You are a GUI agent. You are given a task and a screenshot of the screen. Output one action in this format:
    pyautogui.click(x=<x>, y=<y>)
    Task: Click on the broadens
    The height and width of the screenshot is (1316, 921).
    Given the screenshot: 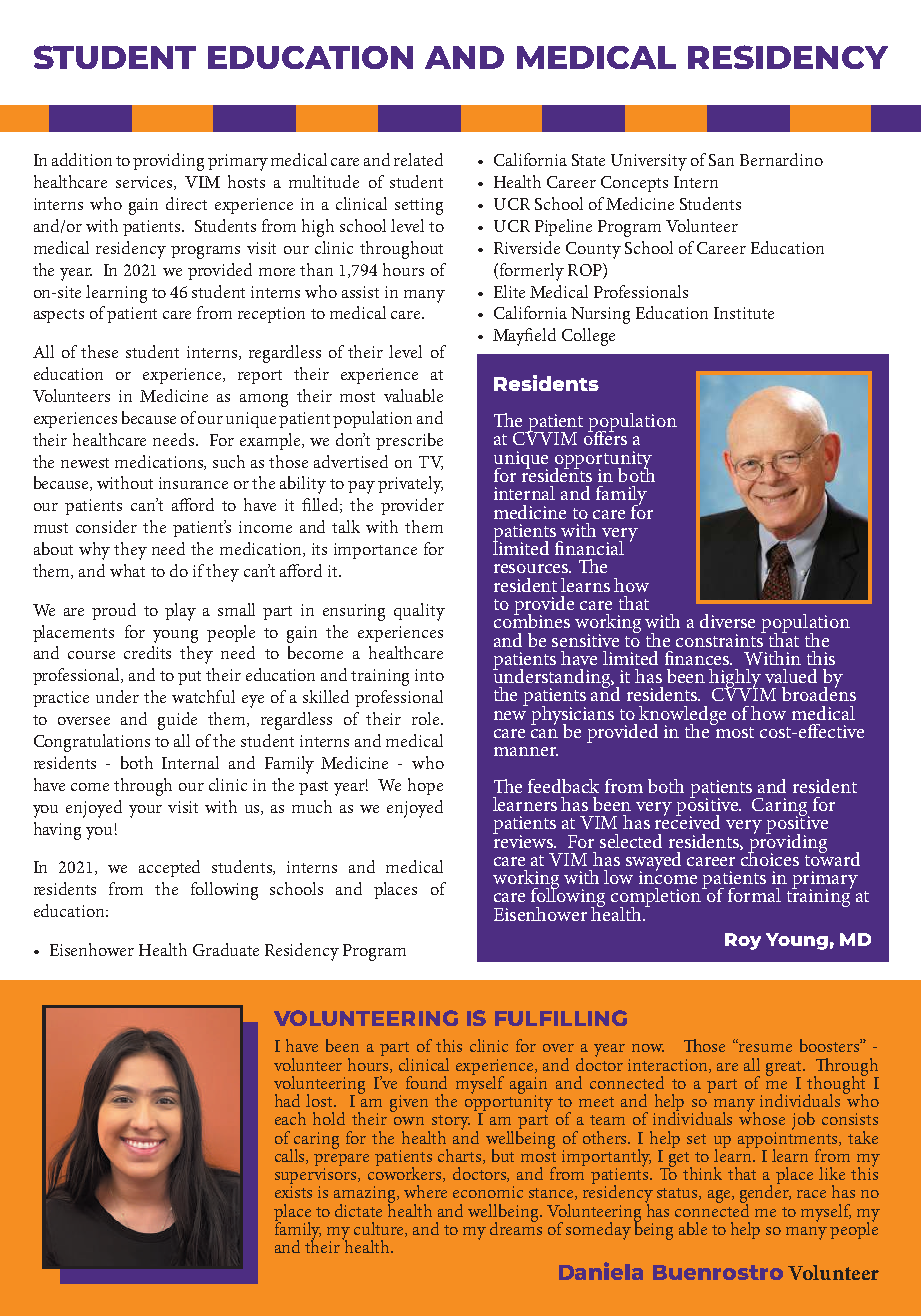 What is the action you would take?
    pyautogui.click(x=819, y=693)
